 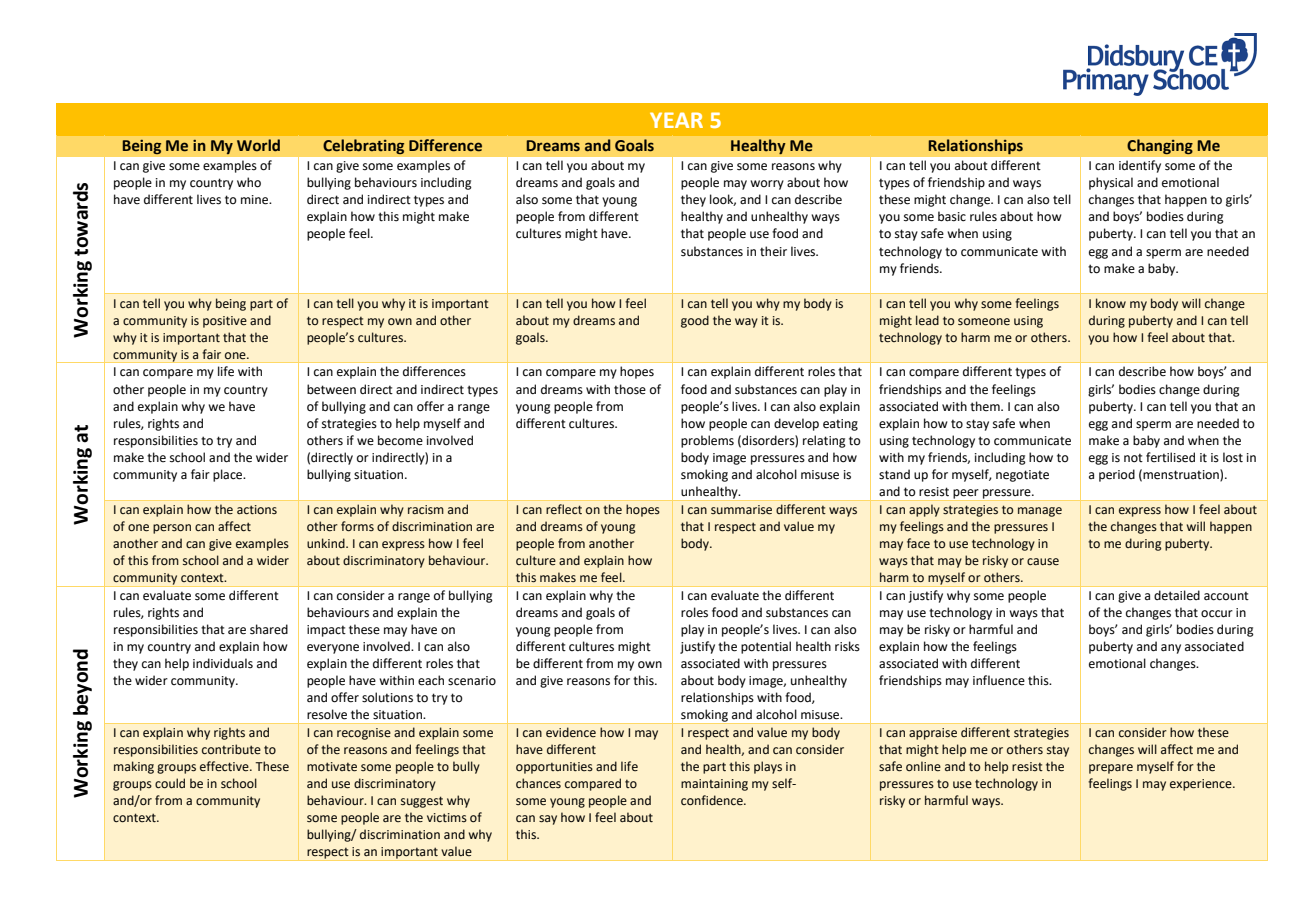 What do you see at coordinates (766, 647) in the screenshot?
I see `potential` at bounding box center [766, 647].
